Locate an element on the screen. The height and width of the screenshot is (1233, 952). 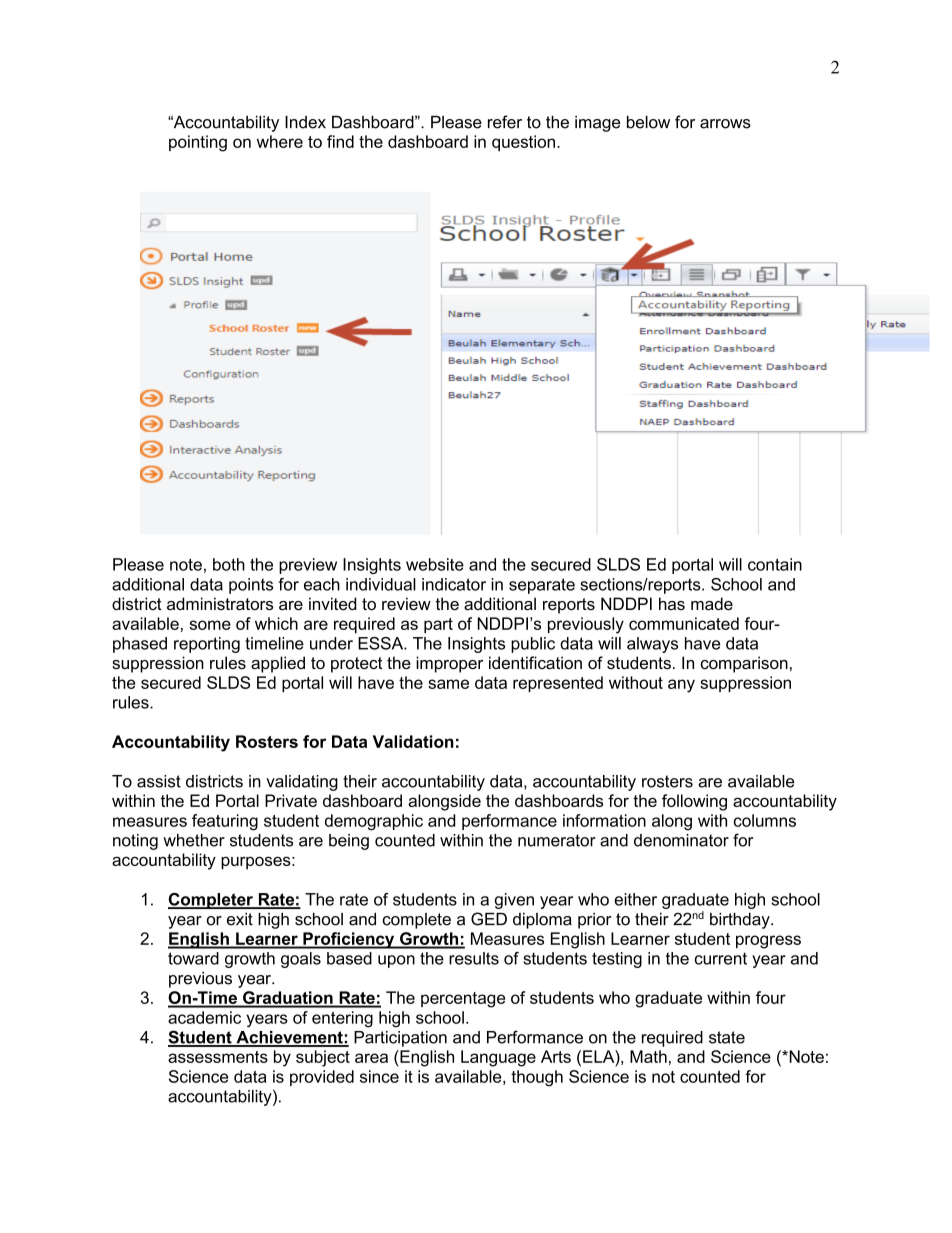
question is located at coordinates (523, 143).
